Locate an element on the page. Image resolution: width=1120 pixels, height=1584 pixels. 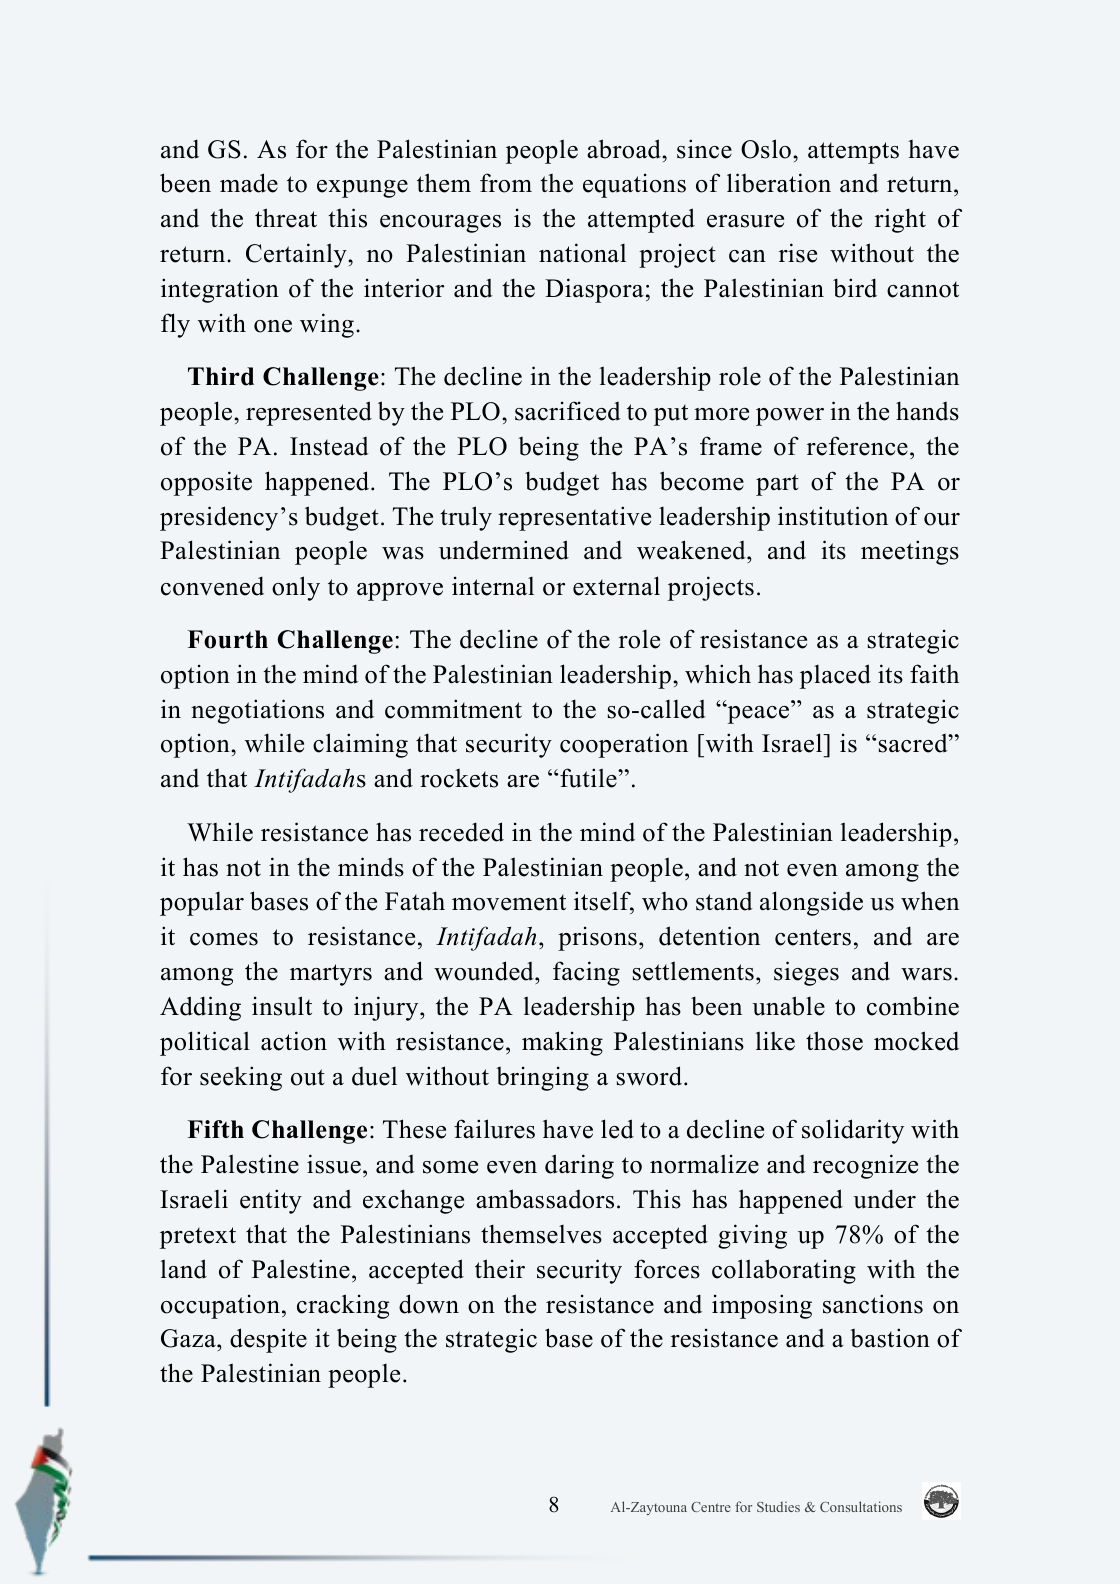
Consultations is located at coordinates (861, 1506).
